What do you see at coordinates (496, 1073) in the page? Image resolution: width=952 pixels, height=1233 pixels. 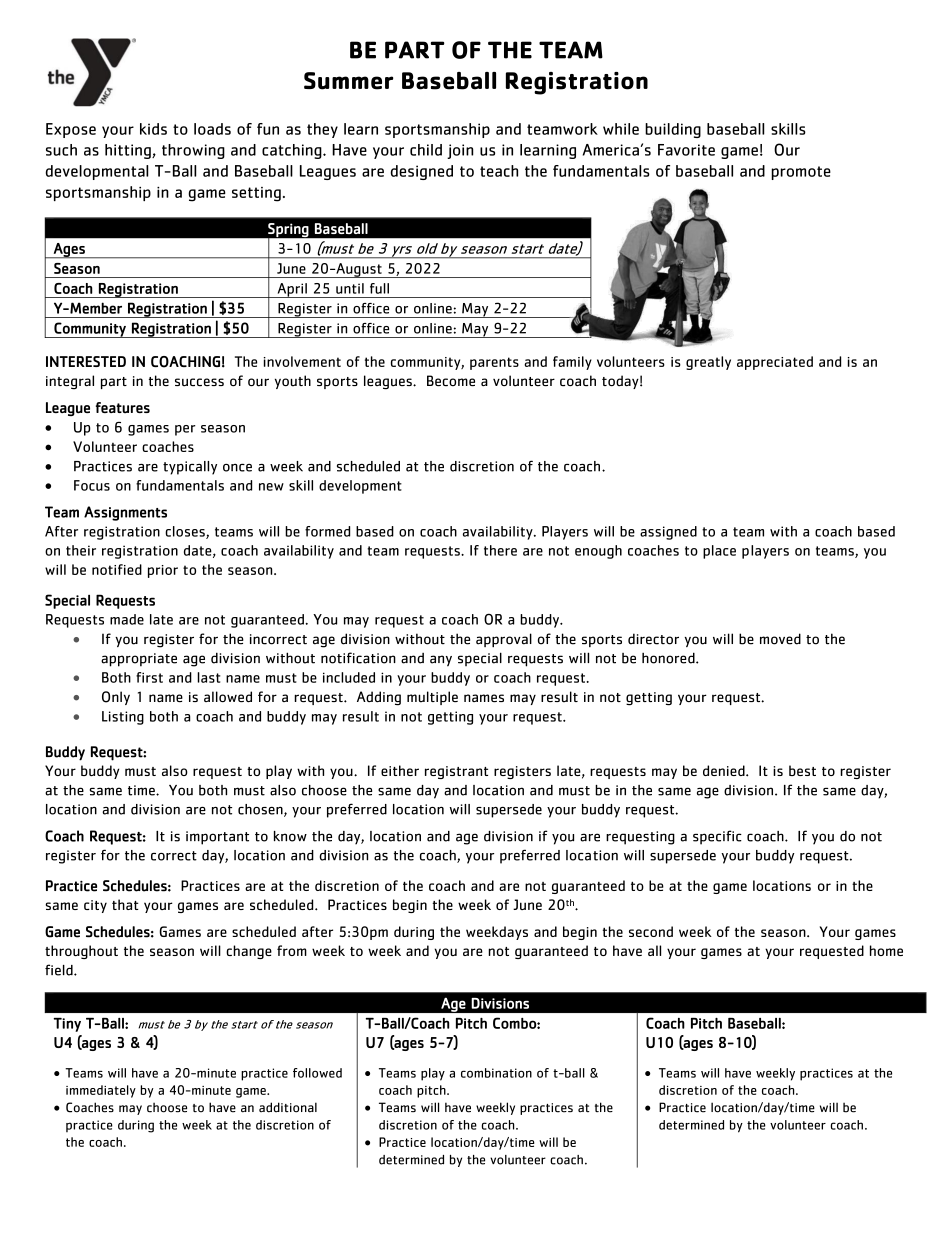 I see `combination` at bounding box center [496, 1073].
